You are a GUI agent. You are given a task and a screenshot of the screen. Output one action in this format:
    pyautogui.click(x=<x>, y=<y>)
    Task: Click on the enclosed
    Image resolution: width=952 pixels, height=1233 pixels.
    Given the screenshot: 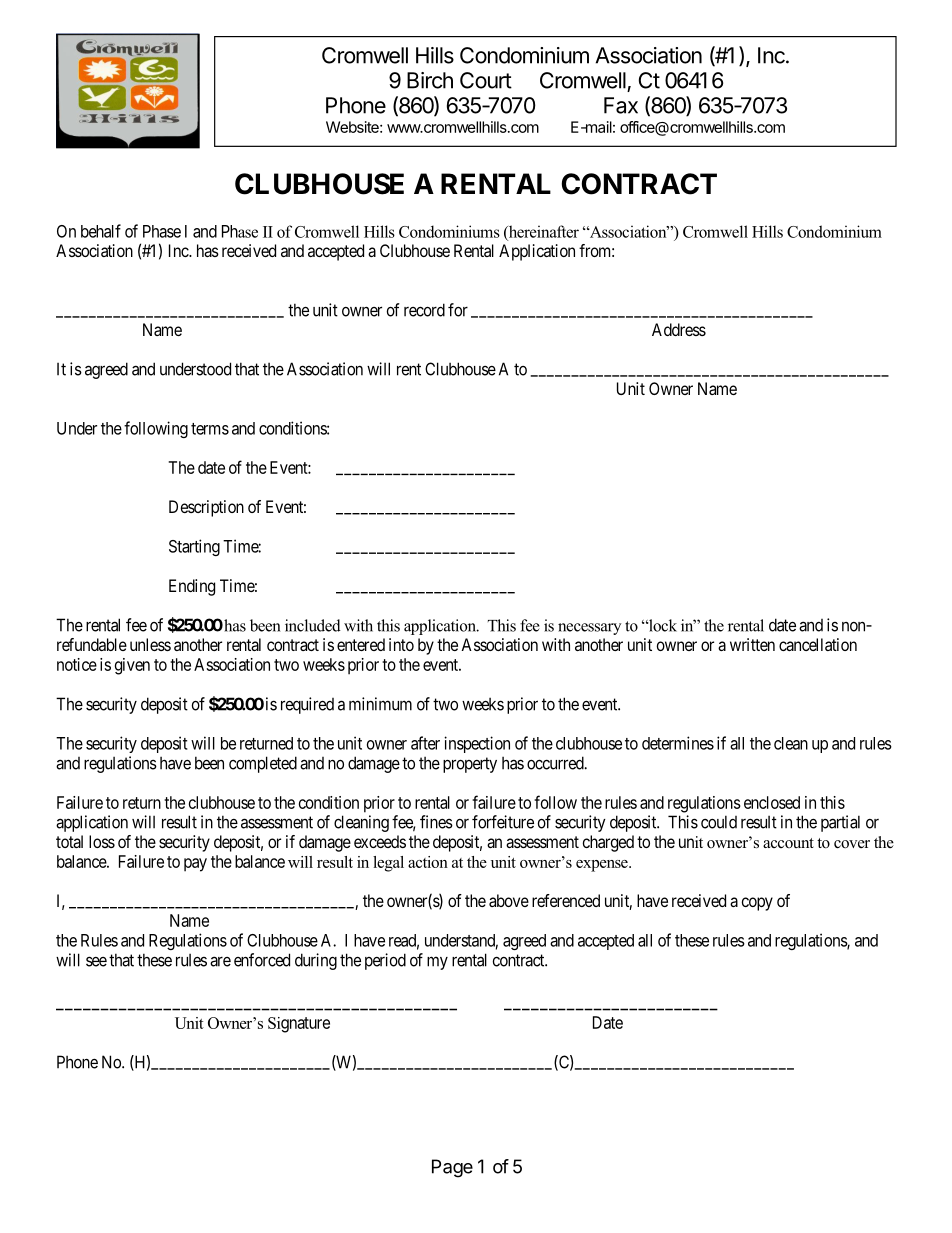 What is the action you would take?
    pyautogui.click(x=772, y=802)
